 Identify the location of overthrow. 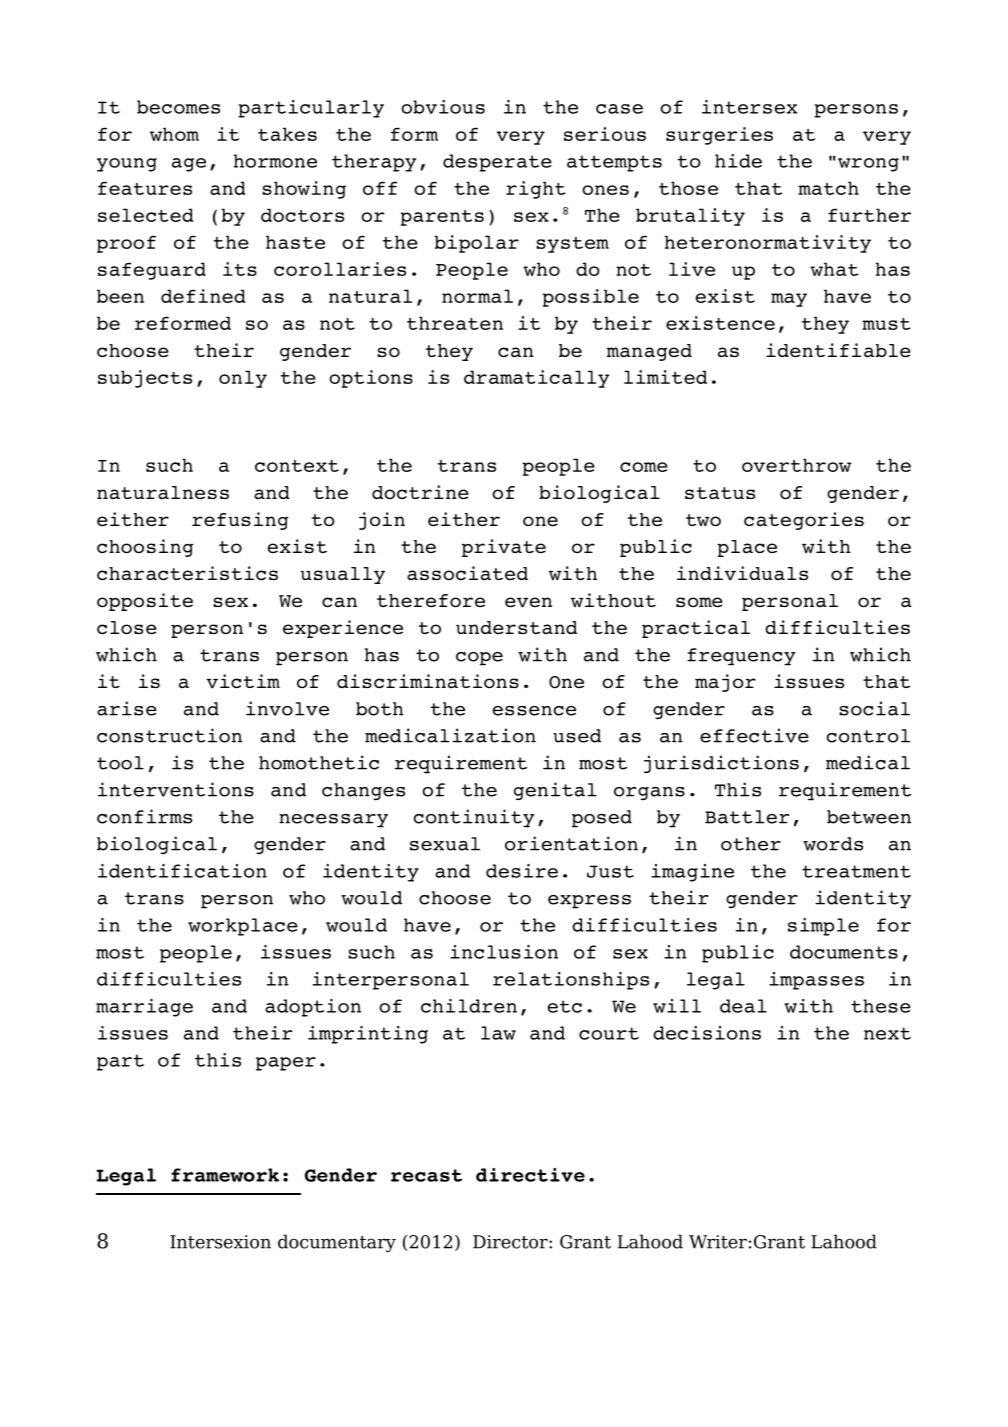
(796, 465).
